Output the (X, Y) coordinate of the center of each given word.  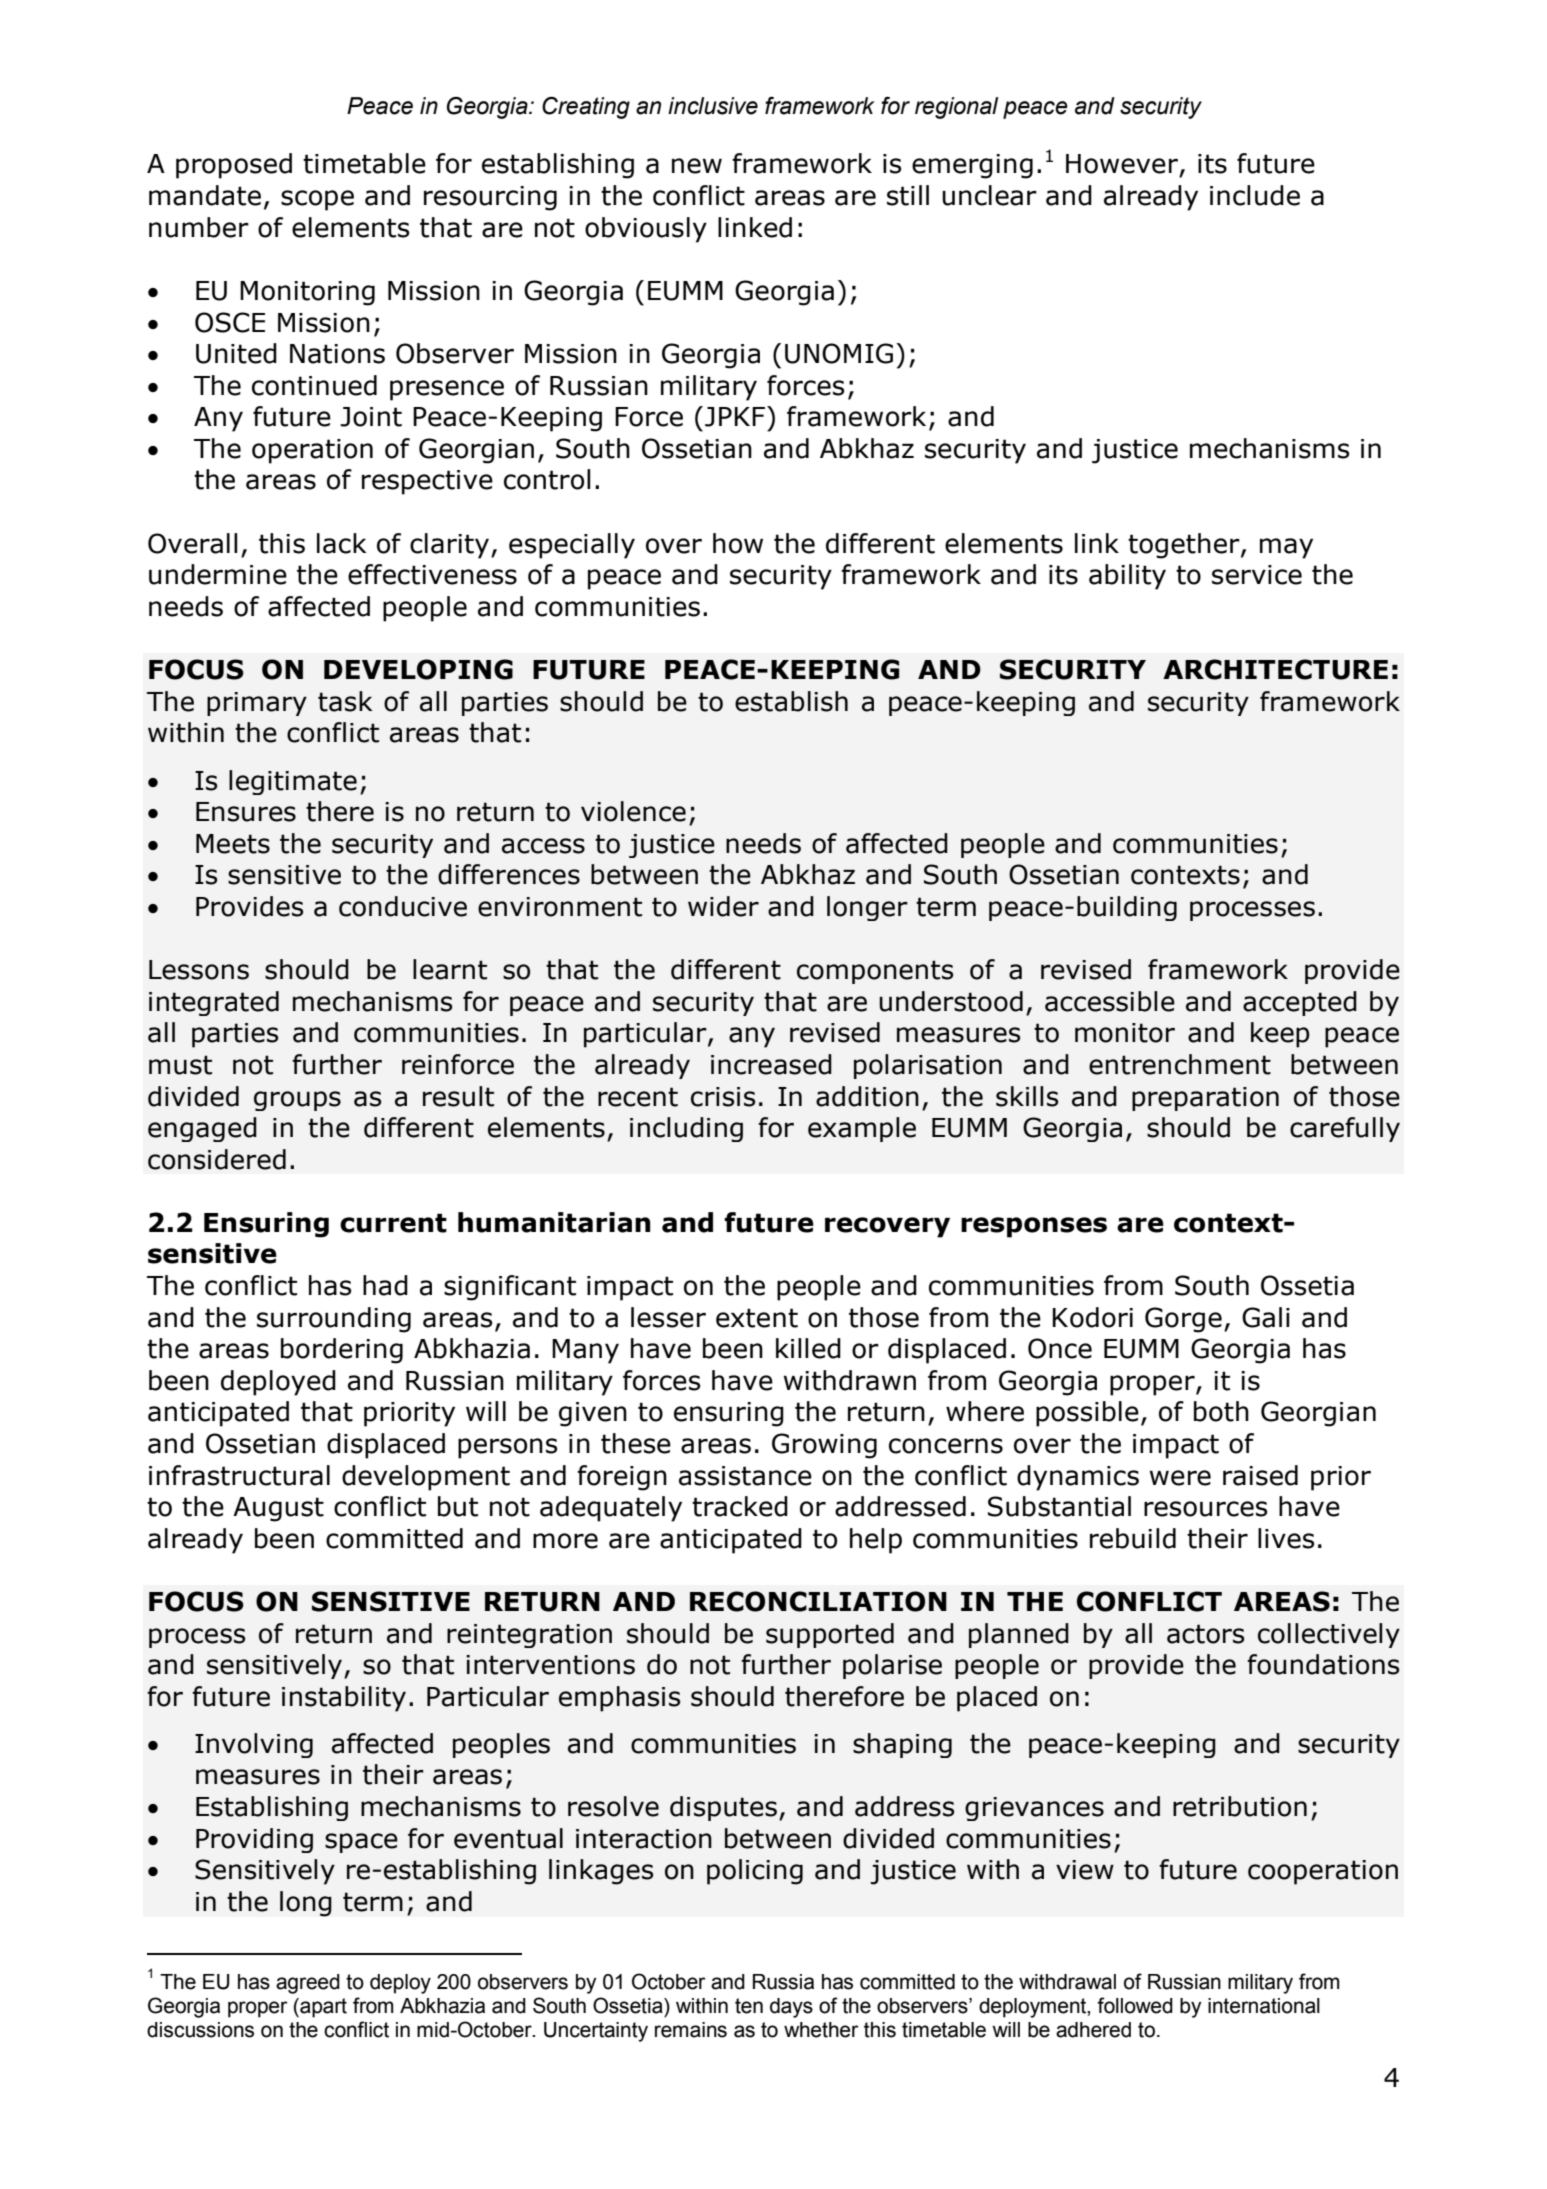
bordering (342, 1351)
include (1255, 195)
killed (808, 1348)
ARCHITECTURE (1275, 669)
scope (317, 200)
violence (633, 811)
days (791, 2008)
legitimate (293, 782)
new (697, 166)
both (1221, 1411)
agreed (308, 1984)
